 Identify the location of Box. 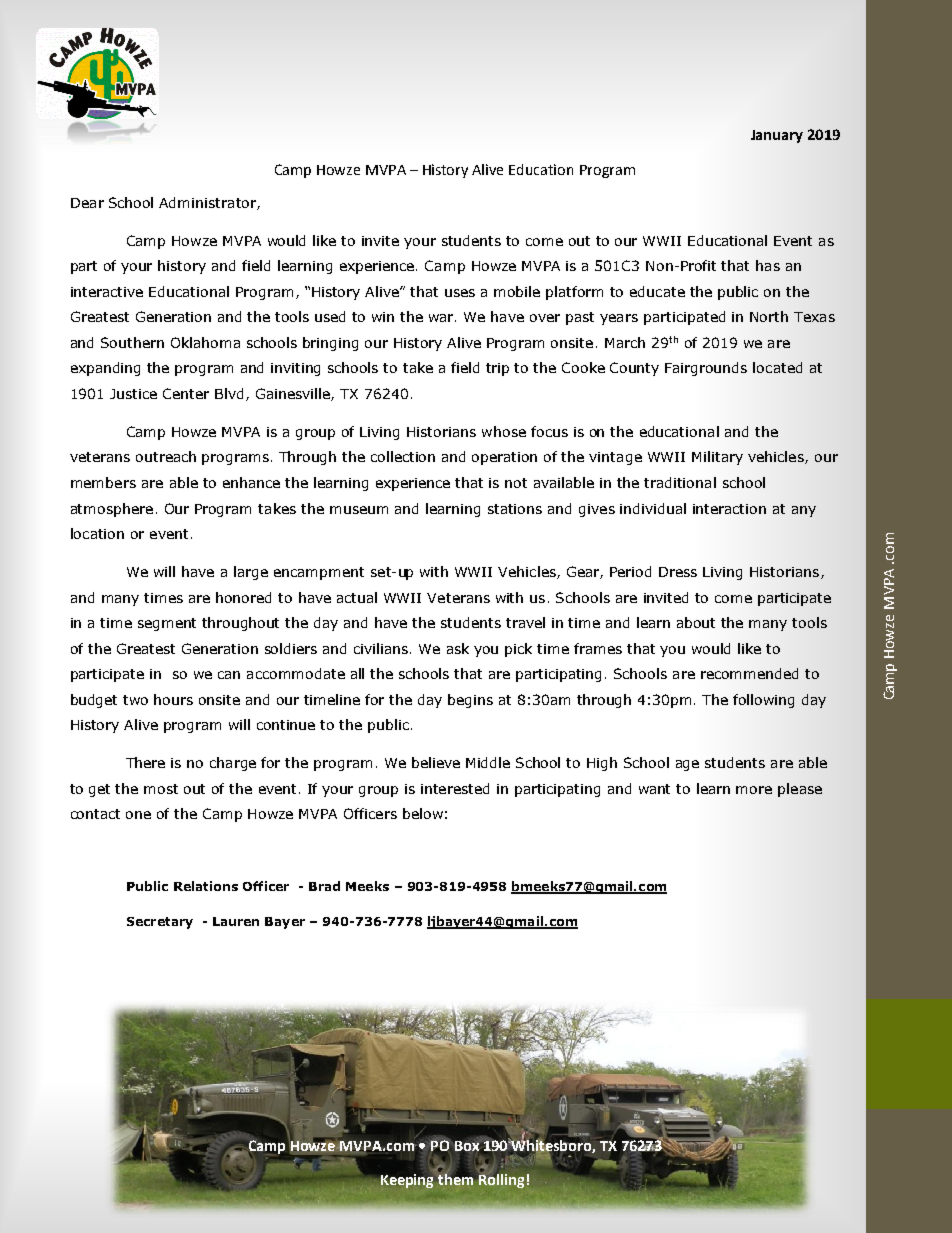
(468, 1145).
